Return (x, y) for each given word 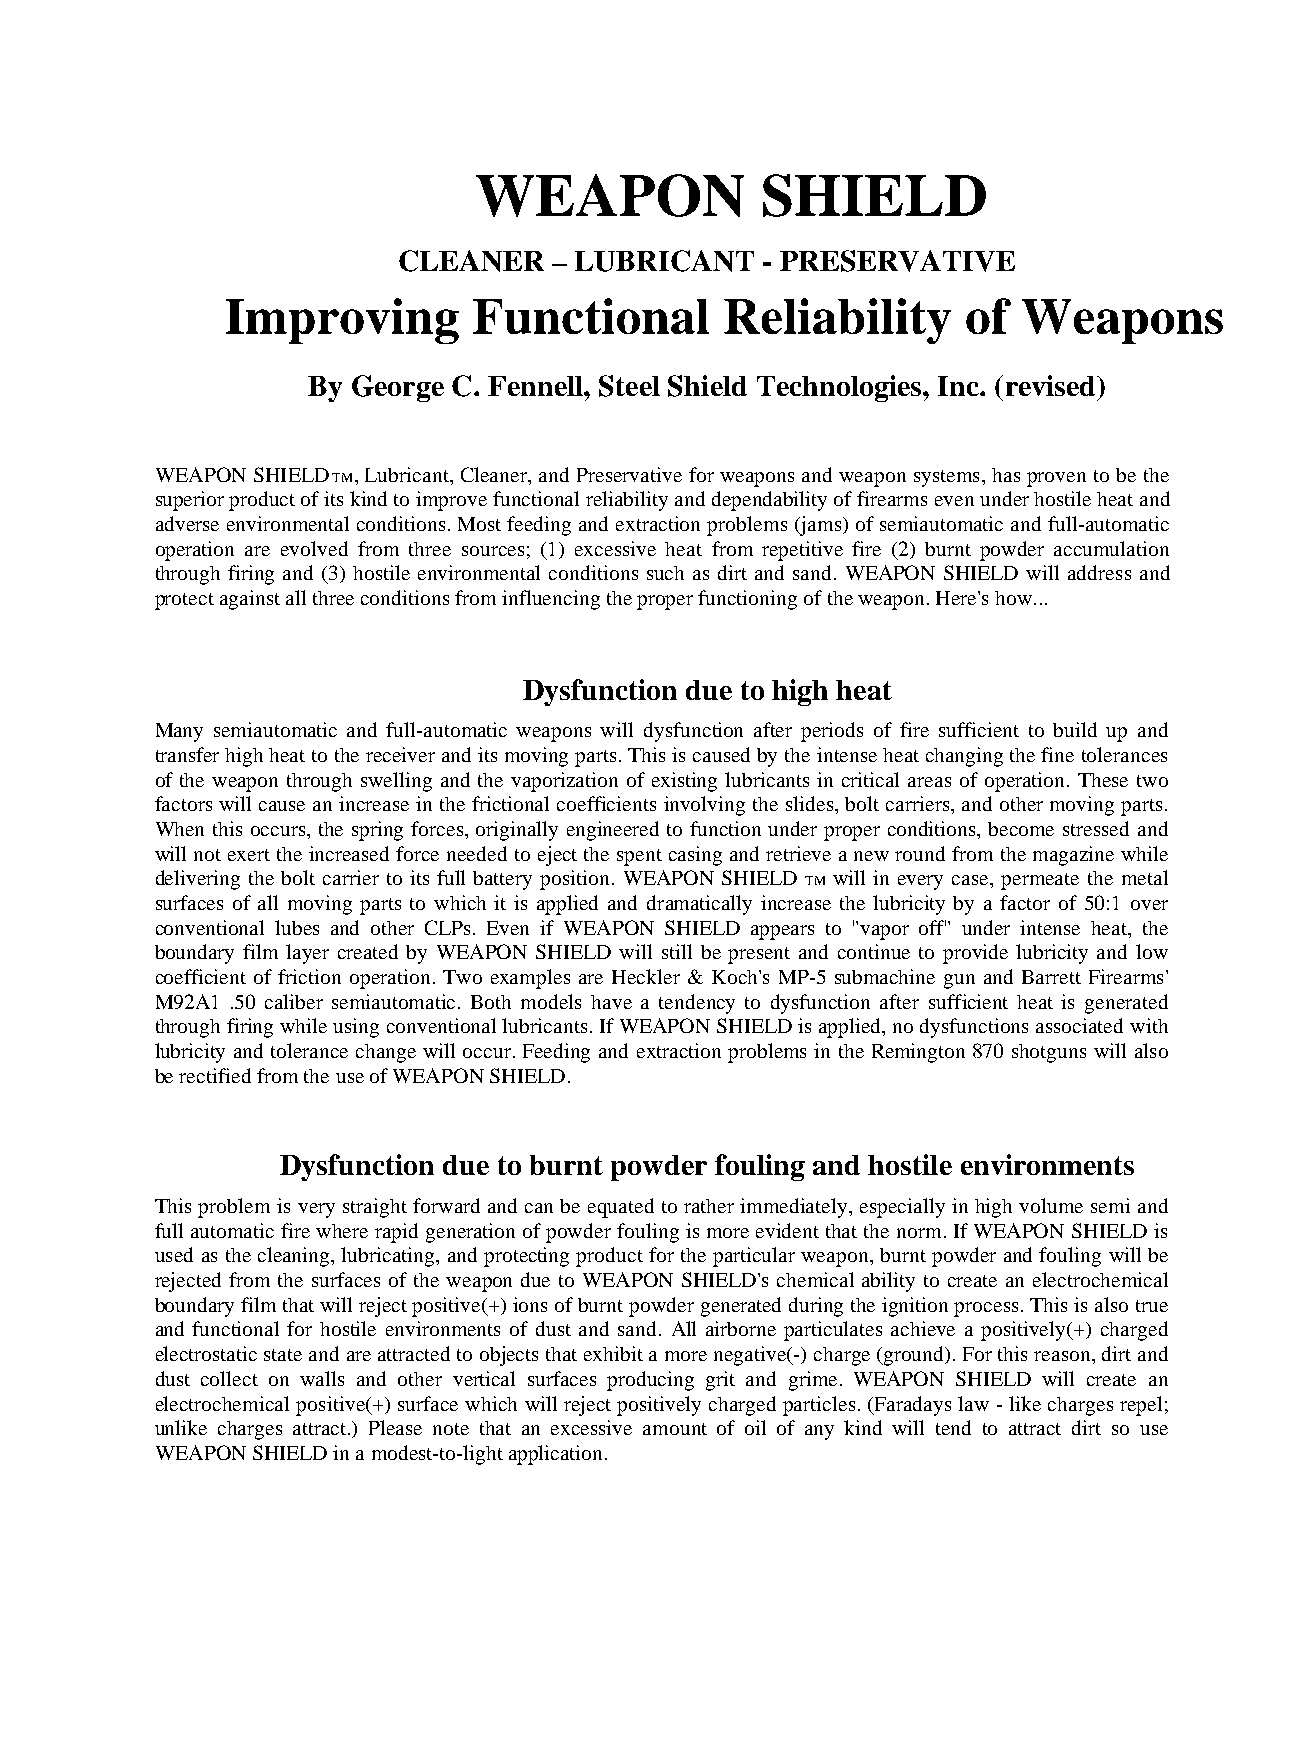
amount (675, 1429)
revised (1052, 385)
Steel (629, 386)
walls (322, 1378)
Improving (342, 321)
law (973, 1403)
